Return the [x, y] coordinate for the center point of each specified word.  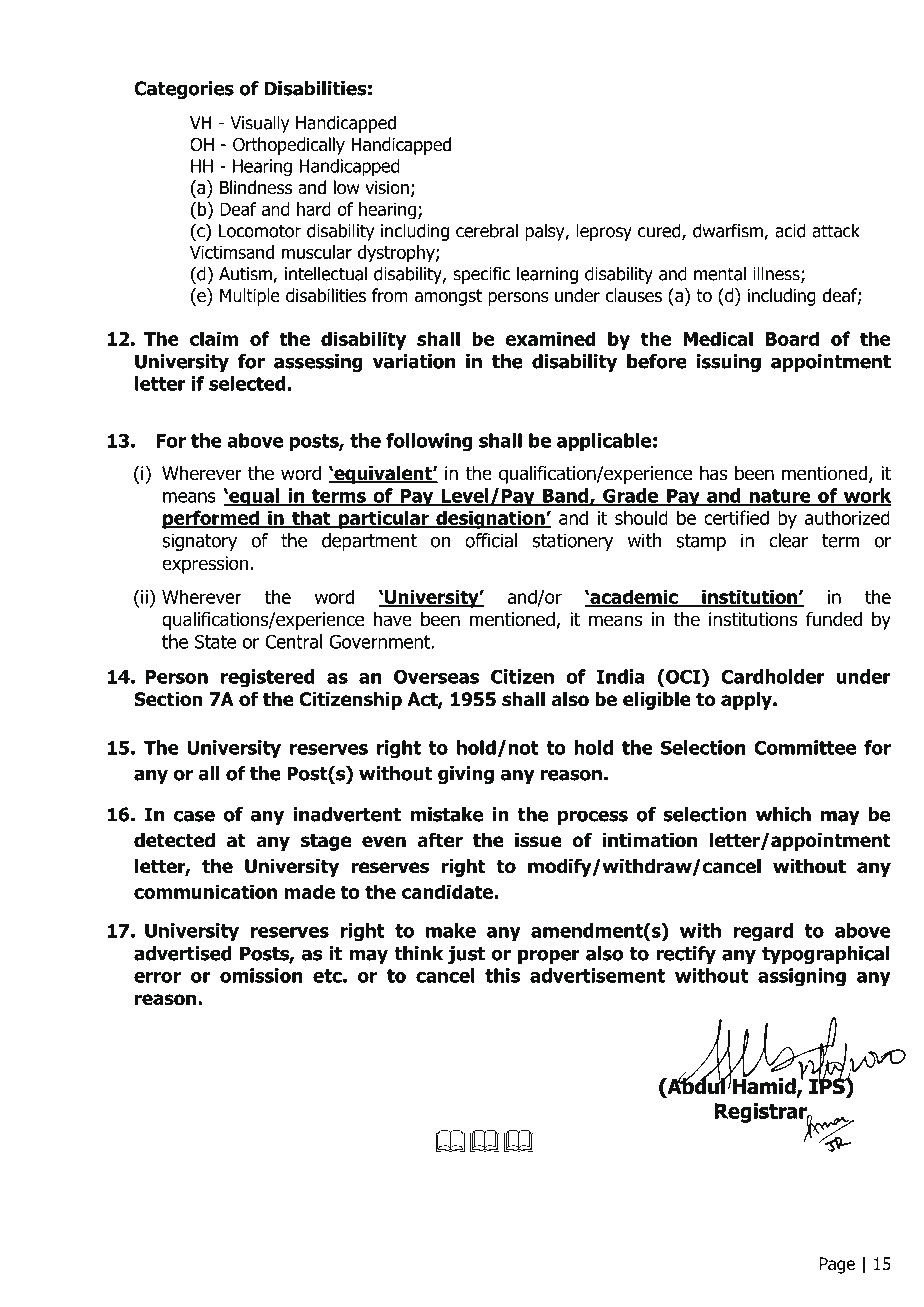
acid [790, 230]
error [157, 977]
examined [550, 338]
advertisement [597, 975]
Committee [805, 747]
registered [268, 678]
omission [261, 975]
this [502, 975]
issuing [729, 363]
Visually [260, 124]
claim [214, 338]
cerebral [487, 230]
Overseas [436, 676]
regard [763, 932]
